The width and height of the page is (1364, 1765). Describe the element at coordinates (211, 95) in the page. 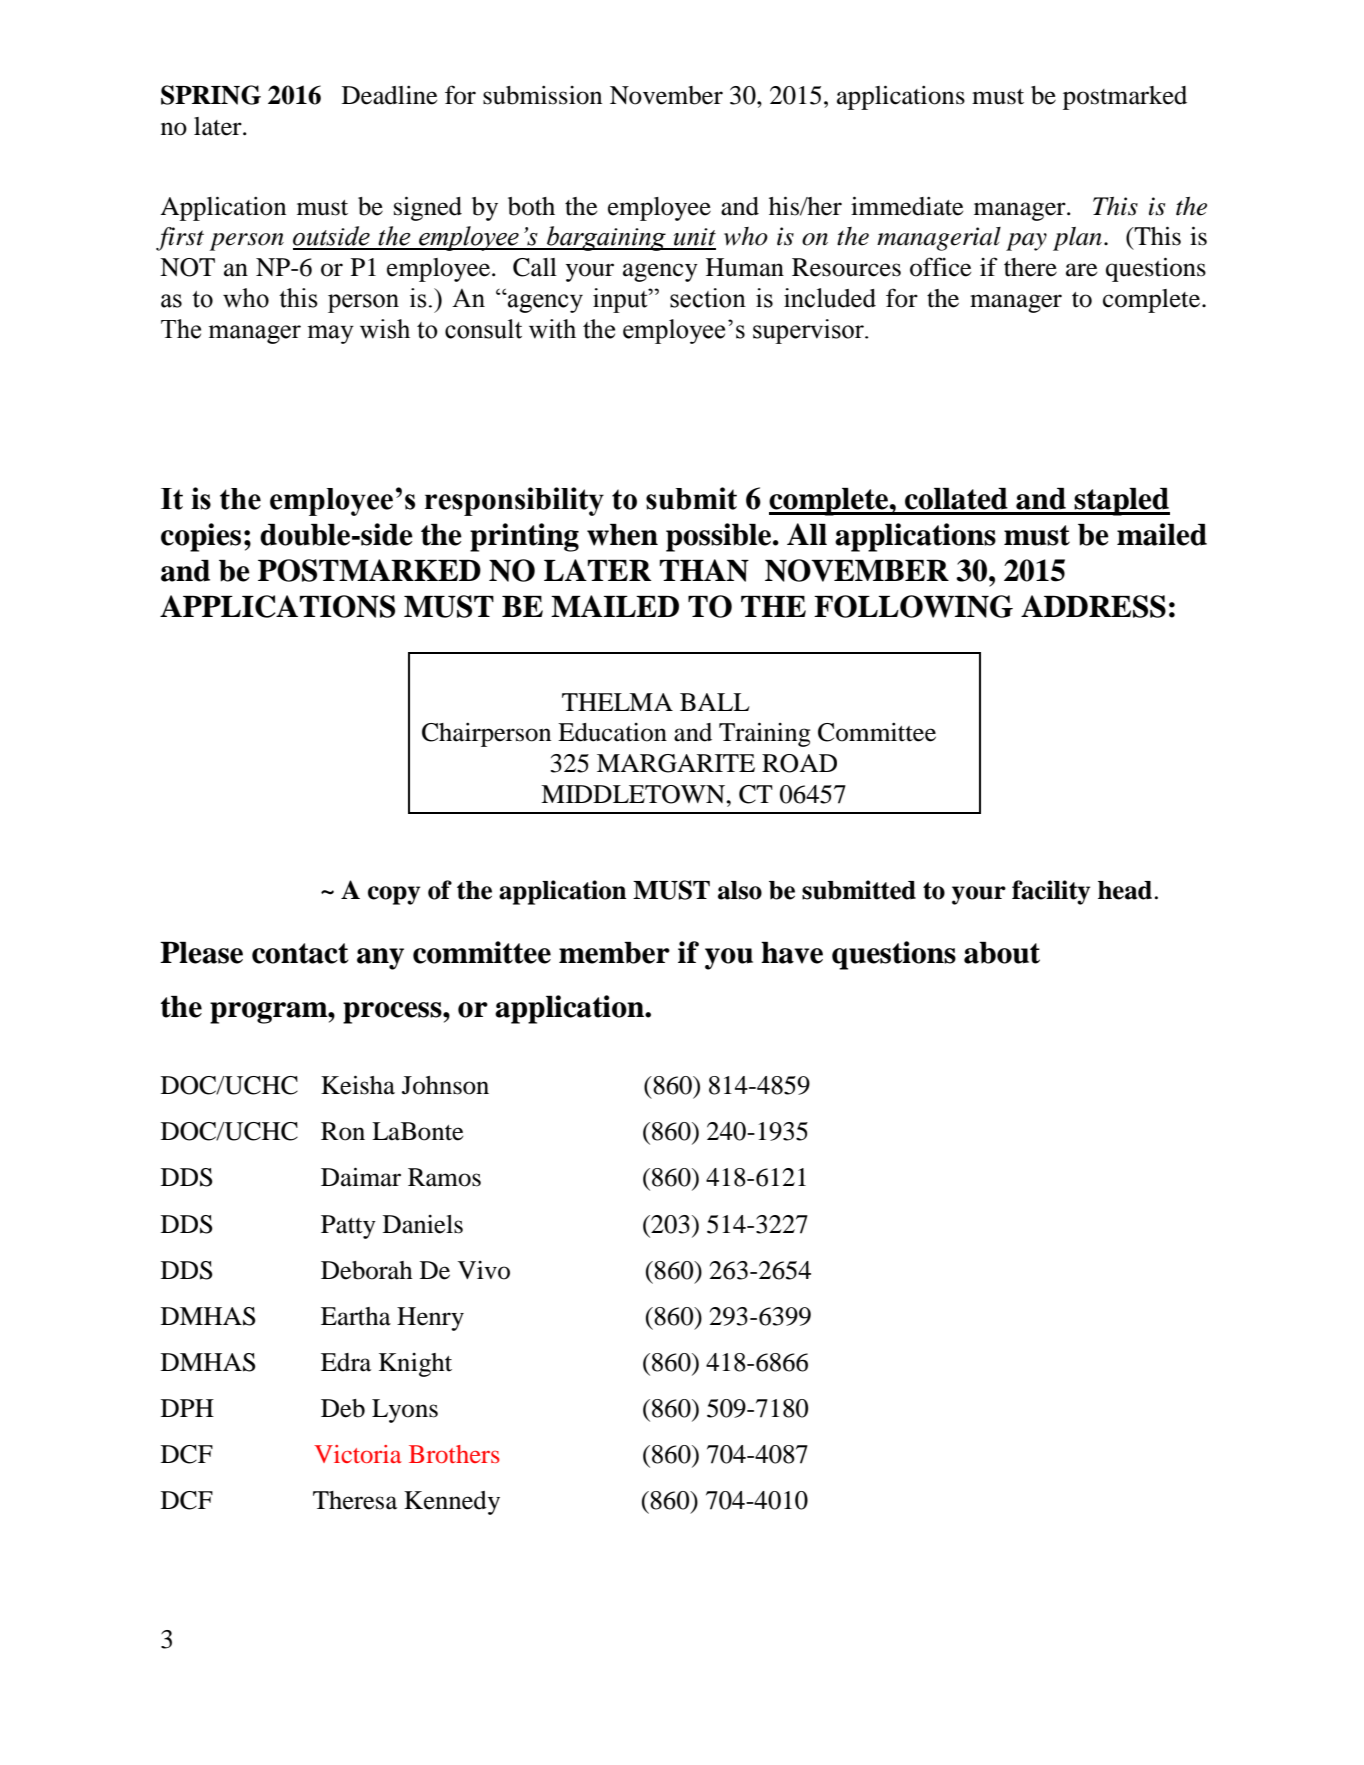

I see `SPRING` at that location.
